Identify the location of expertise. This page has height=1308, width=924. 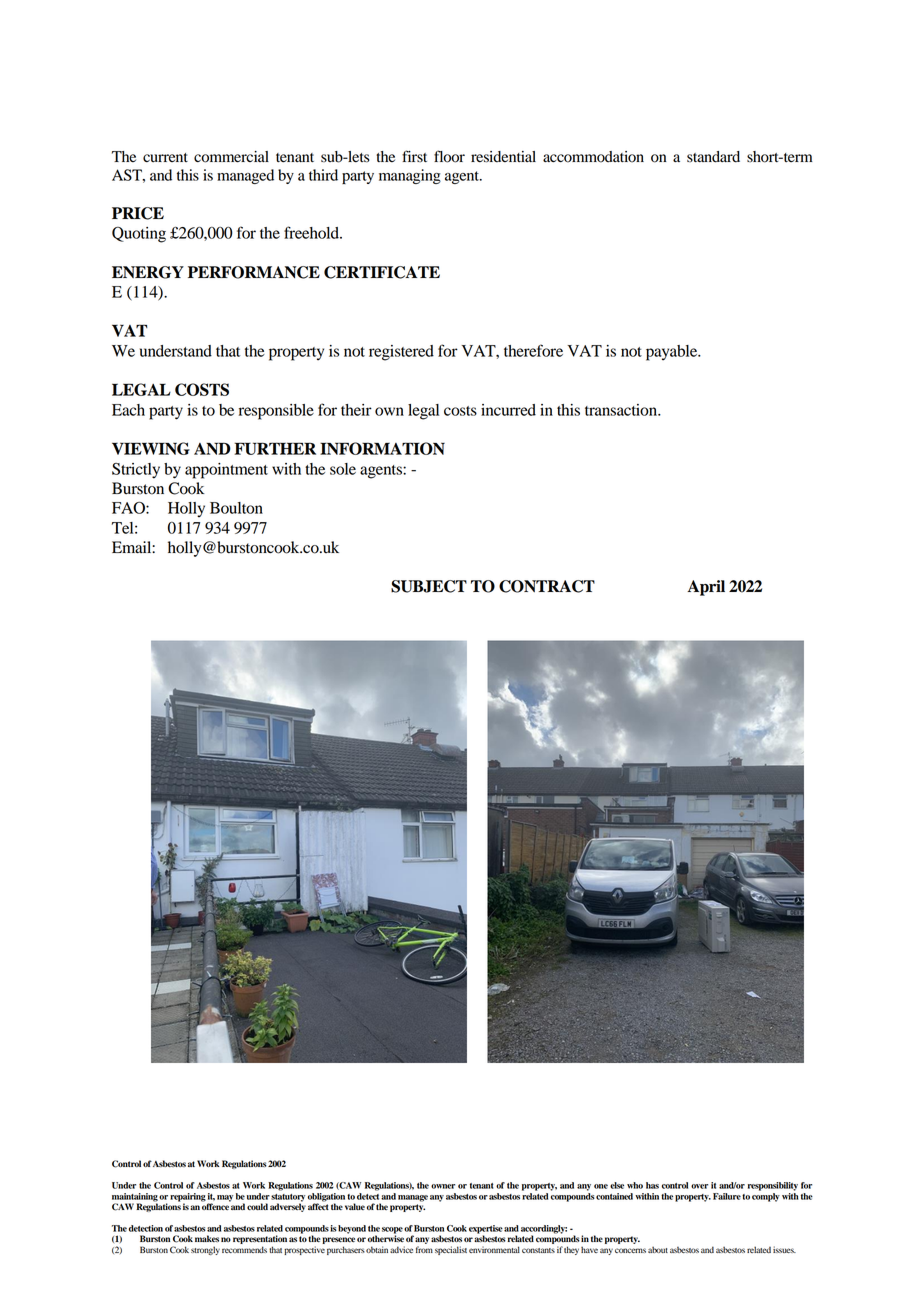
(486, 1230).
